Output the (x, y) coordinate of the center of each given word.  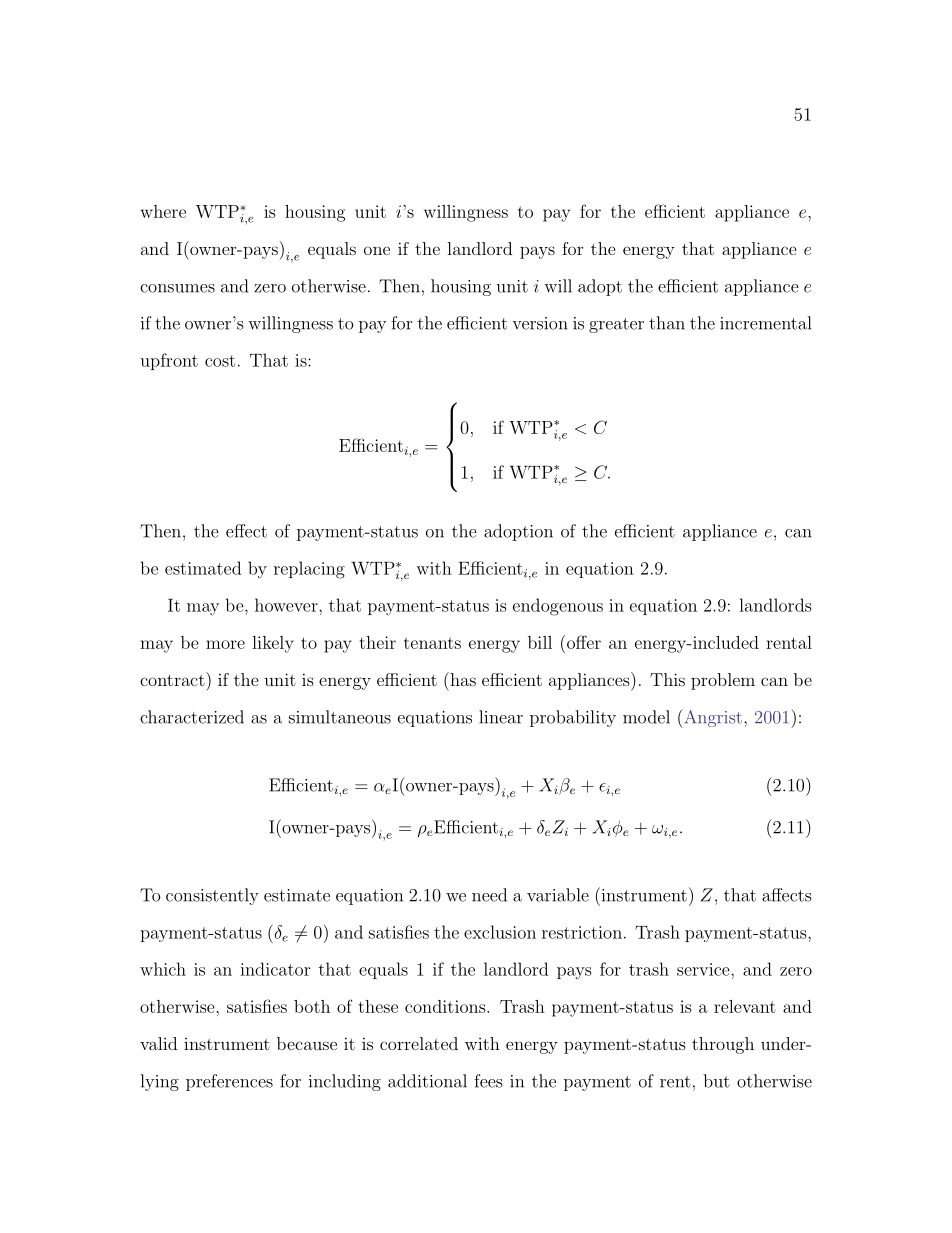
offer (582, 642)
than (667, 323)
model (646, 717)
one (377, 250)
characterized (192, 717)
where (163, 211)
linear (501, 717)
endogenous (558, 607)
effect (246, 531)
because (307, 1043)
